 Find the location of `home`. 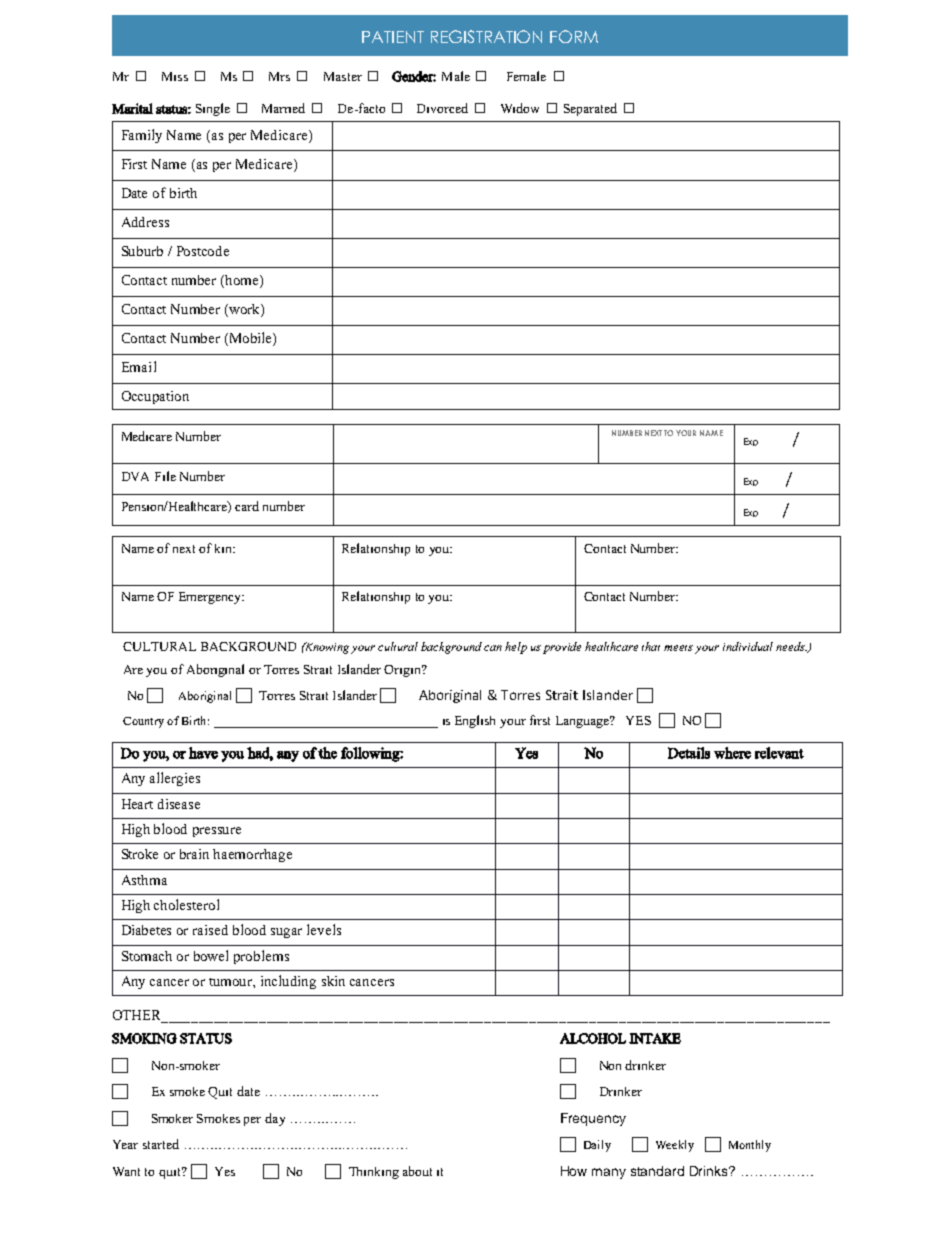

home is located at coordinates (242, 281).
